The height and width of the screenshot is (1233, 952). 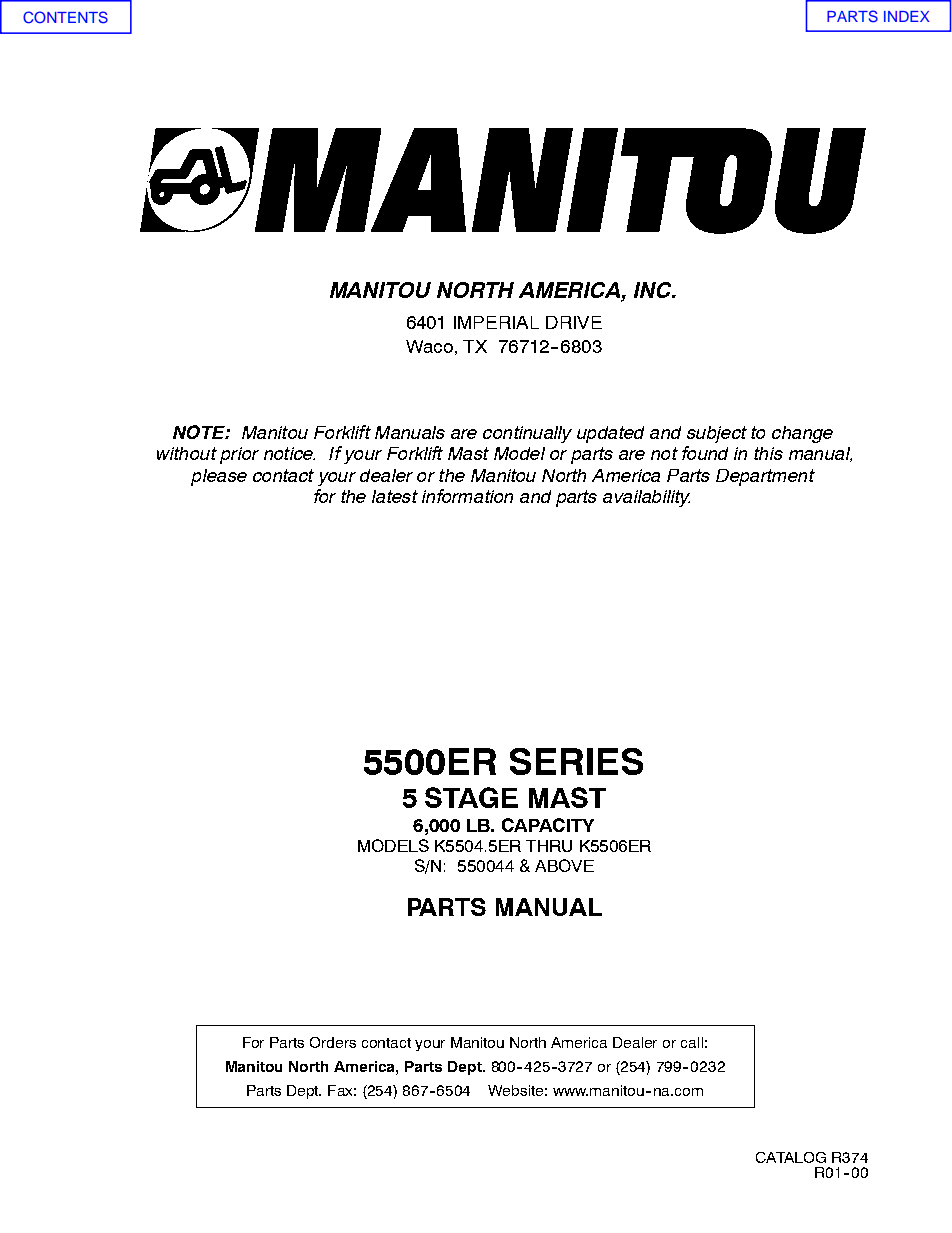 I want to click on SERIES, so click(x=576, y=761).
